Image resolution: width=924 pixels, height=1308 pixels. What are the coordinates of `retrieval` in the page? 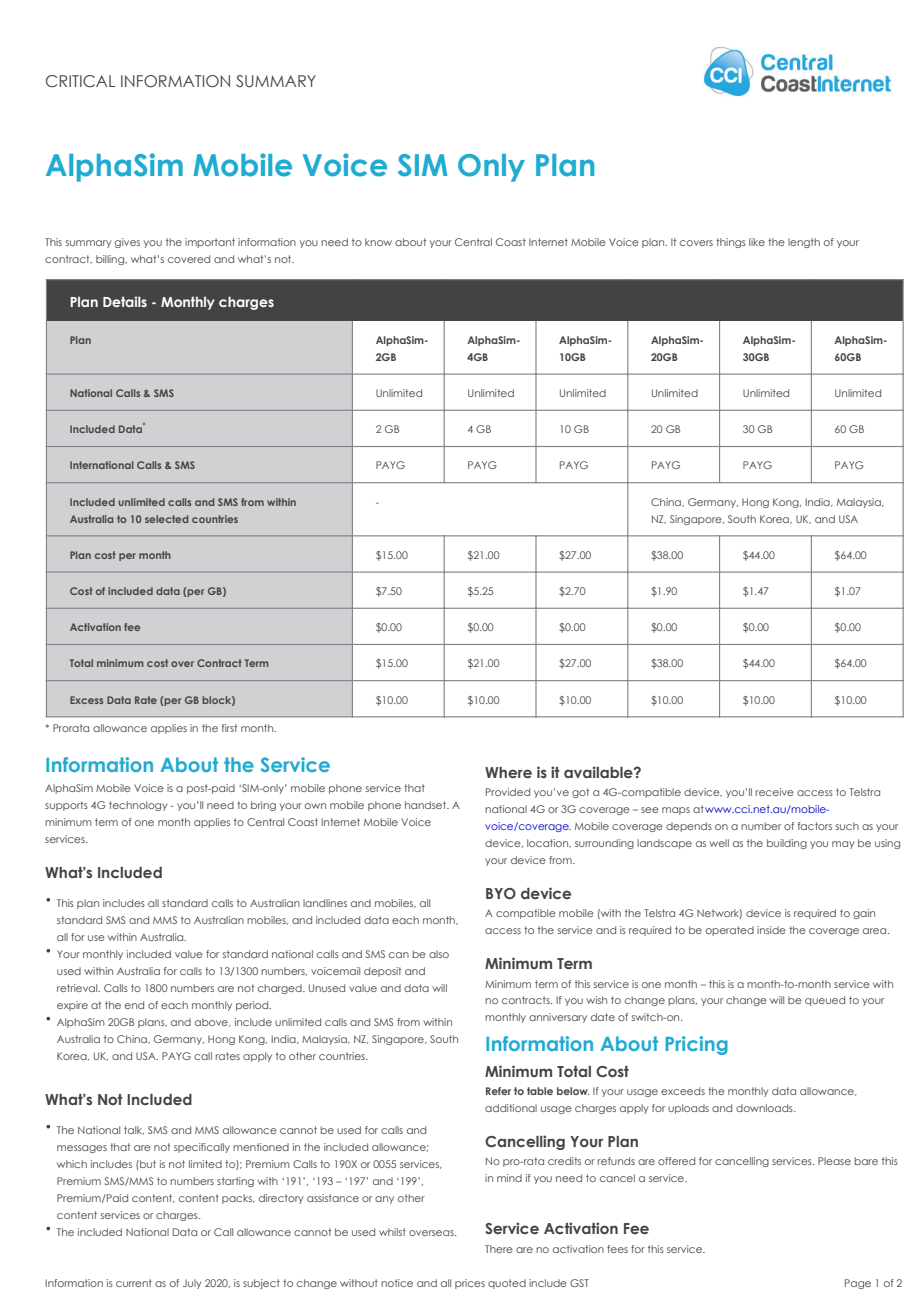 It's located at (78, 988).
